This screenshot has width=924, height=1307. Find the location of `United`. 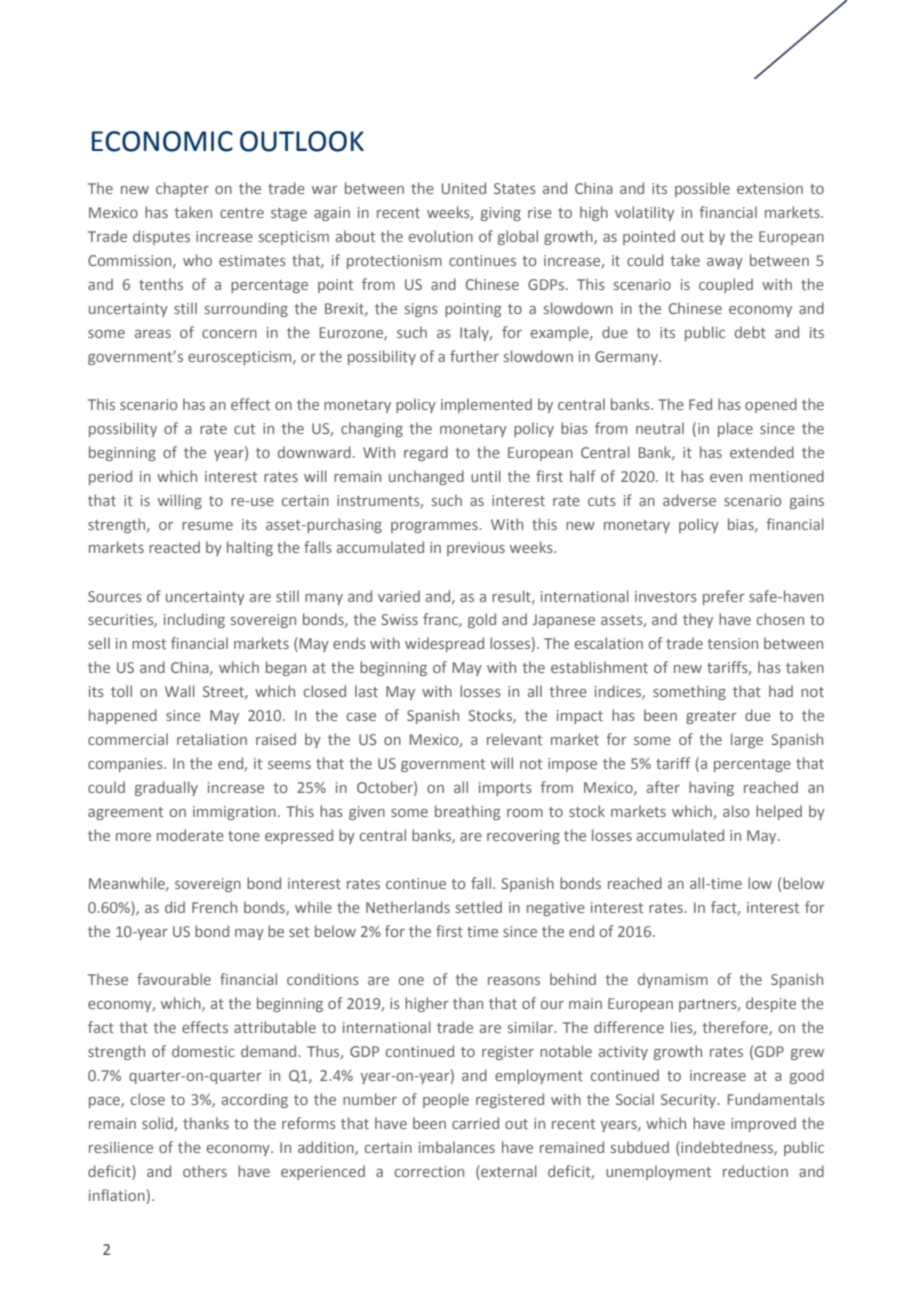

United is located at coordinates (463, 188).
